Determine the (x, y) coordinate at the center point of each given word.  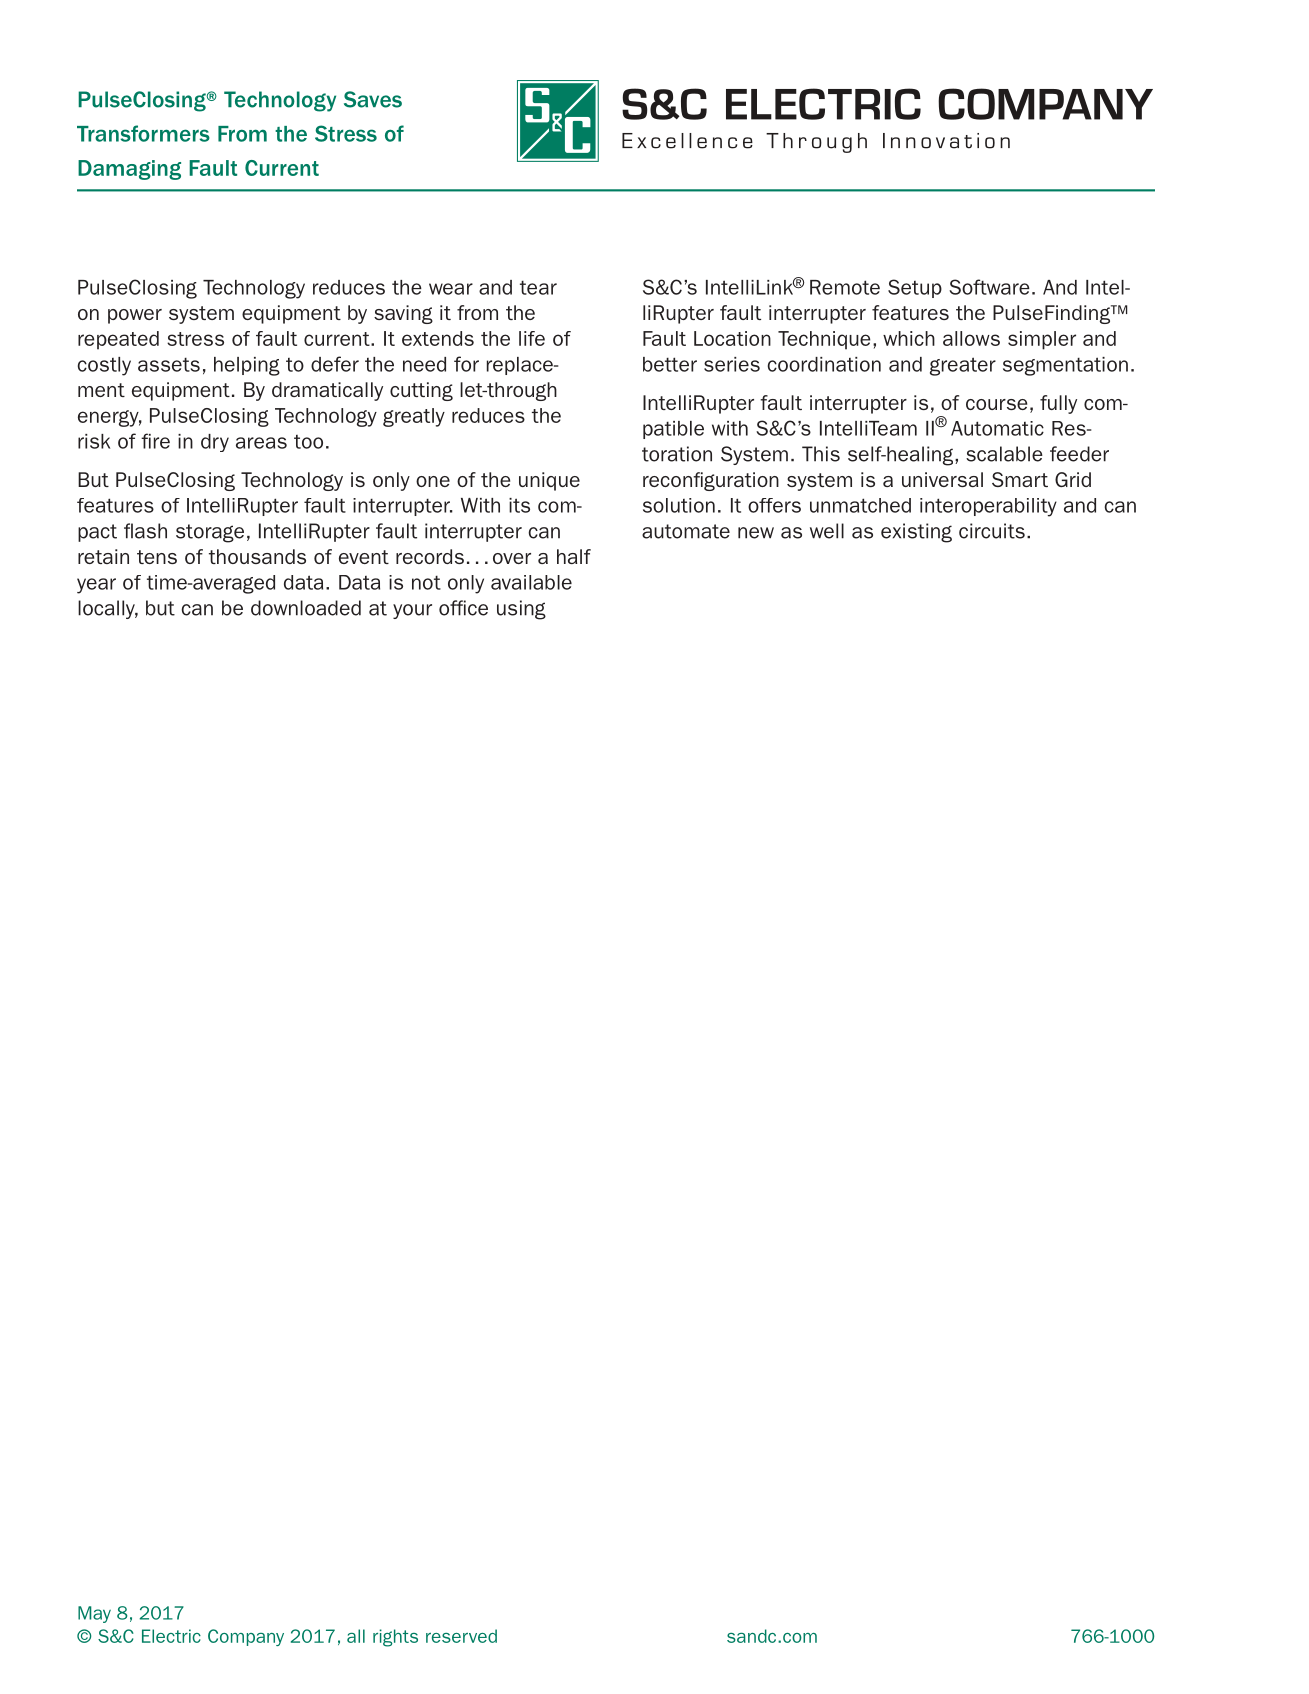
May (94, 1614)
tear (538, 288)
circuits (992, 531)
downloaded (306, 608)
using (521, 610)
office (463, 608)
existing (916, 533)
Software (989, 287)
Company (246, 1637)
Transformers (143, 133)
